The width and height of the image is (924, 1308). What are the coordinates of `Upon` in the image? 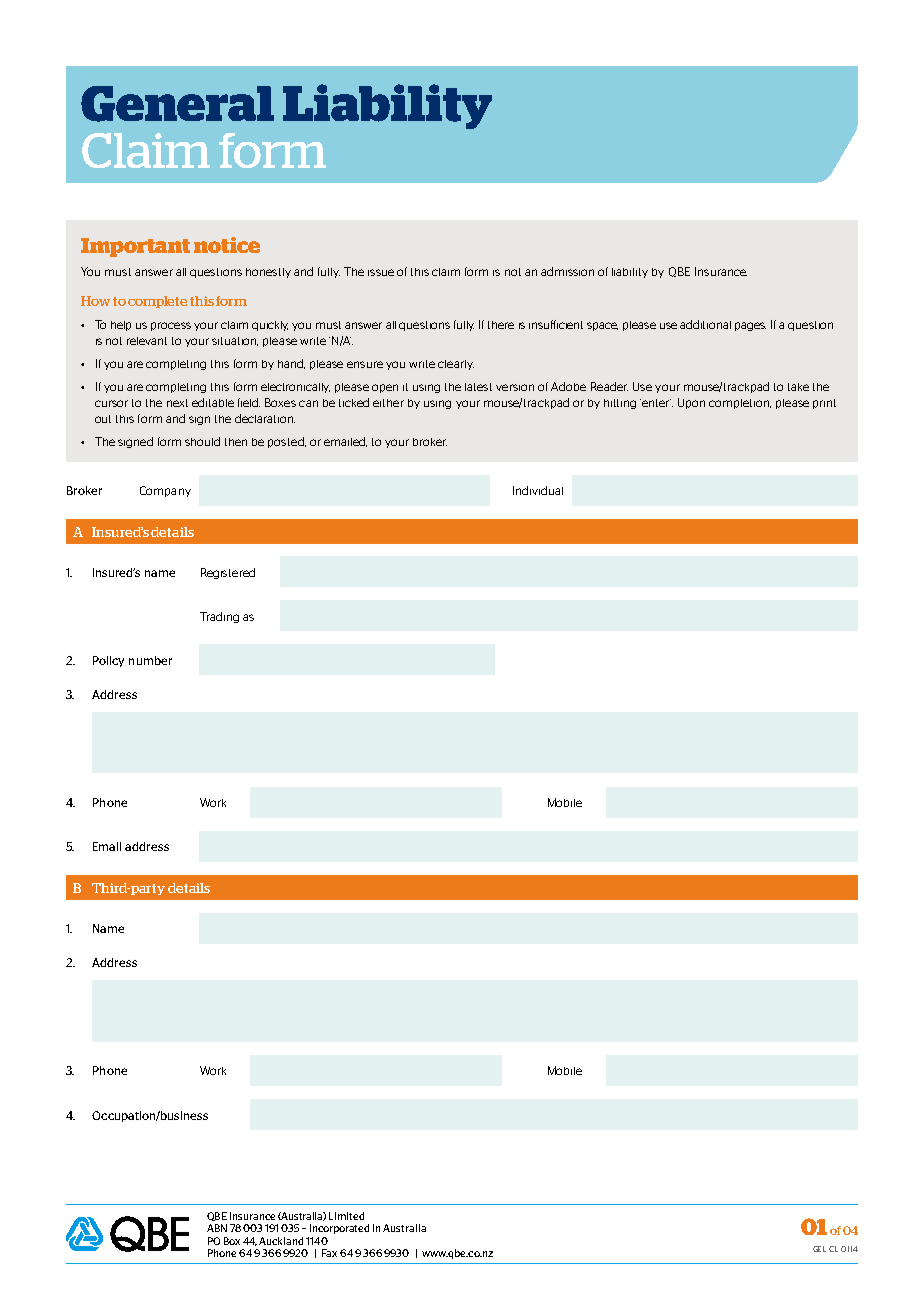 It's located at (691, 403).
